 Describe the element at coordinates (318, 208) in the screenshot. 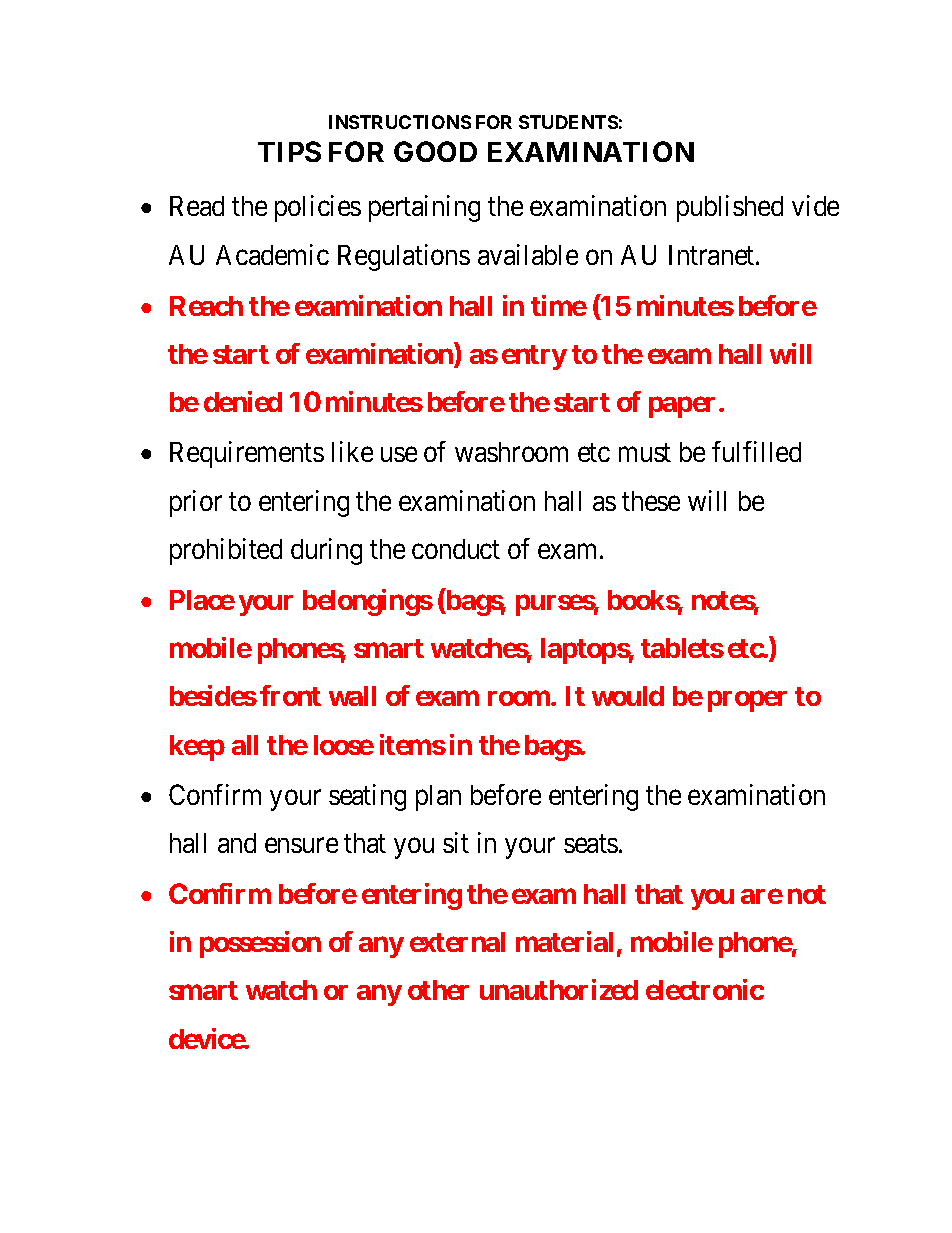

I see `policies` at that location.
